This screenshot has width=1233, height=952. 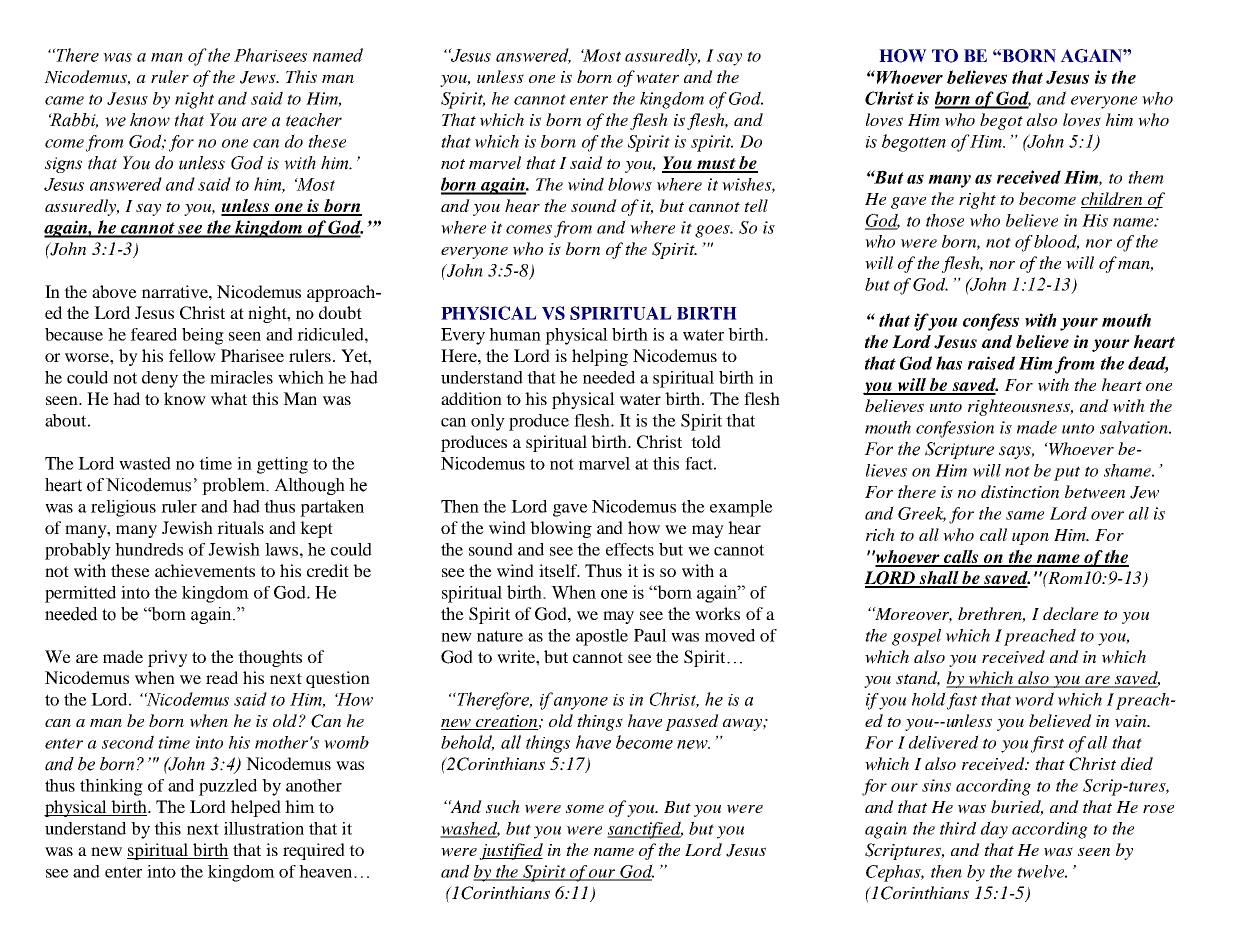 What do you see at coordinates (600, 357) in the screenshot?
I see `helping` at bounding box center [600, 357].
